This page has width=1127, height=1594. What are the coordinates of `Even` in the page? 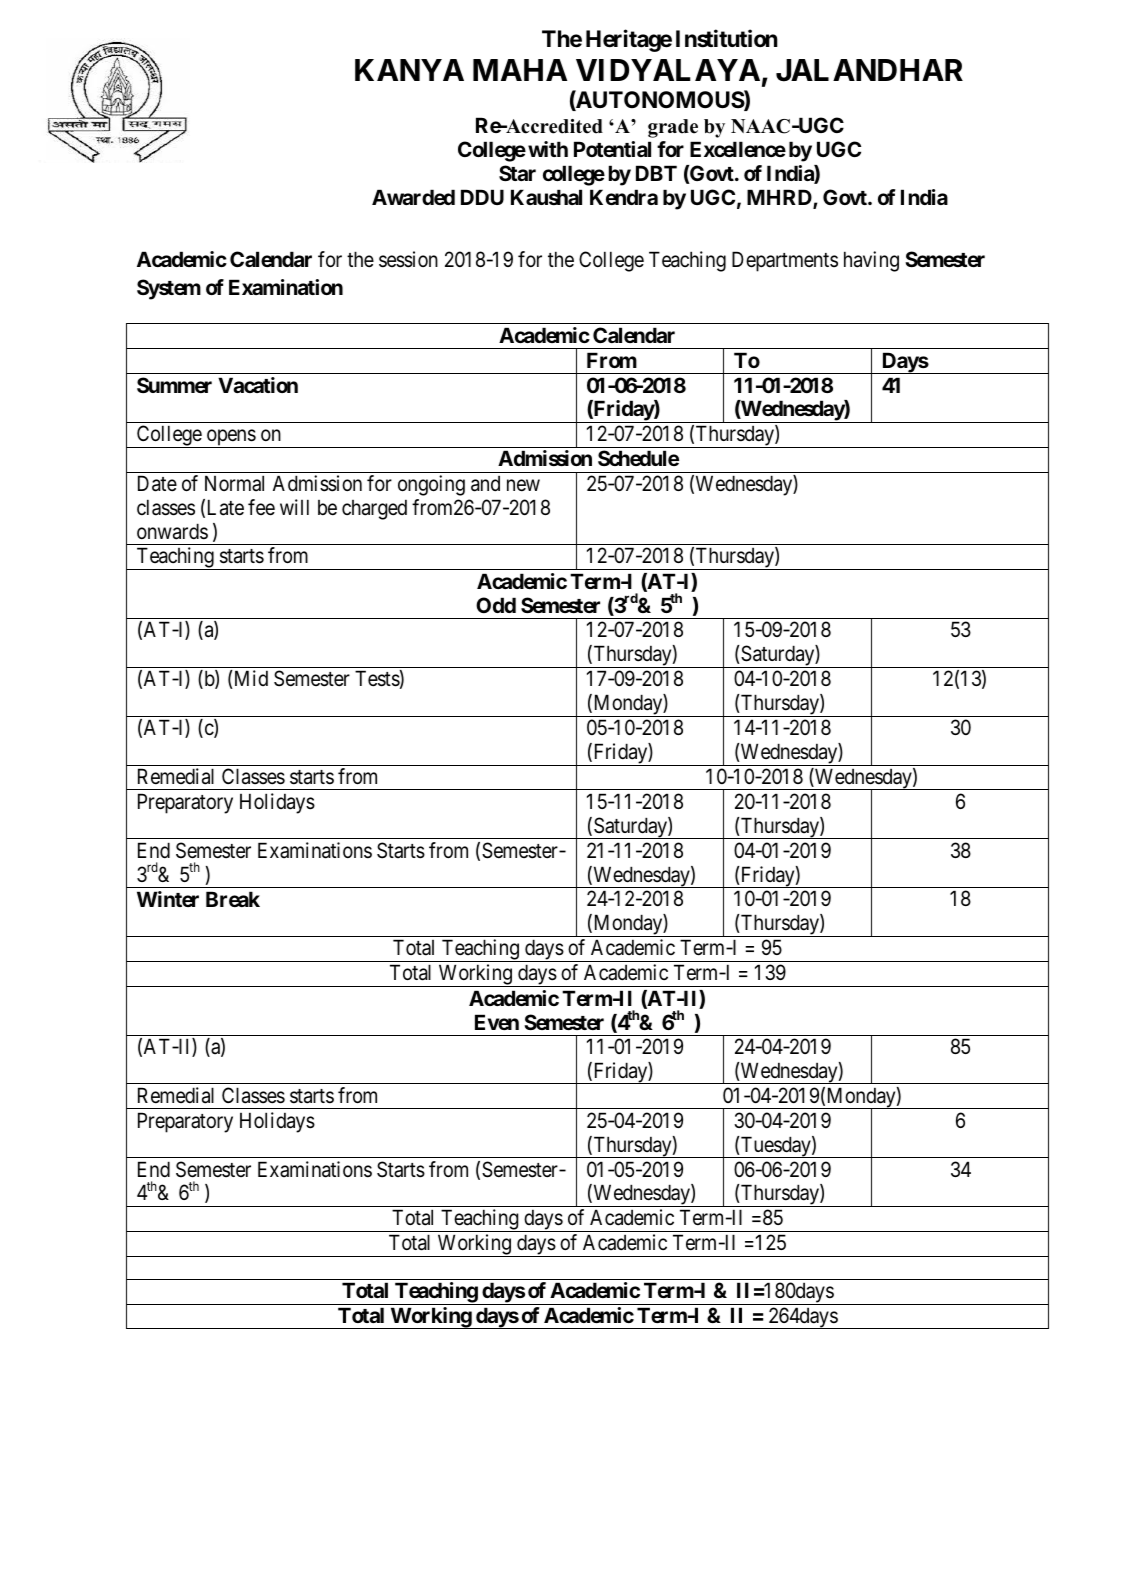 It's located at (497, 1022).
